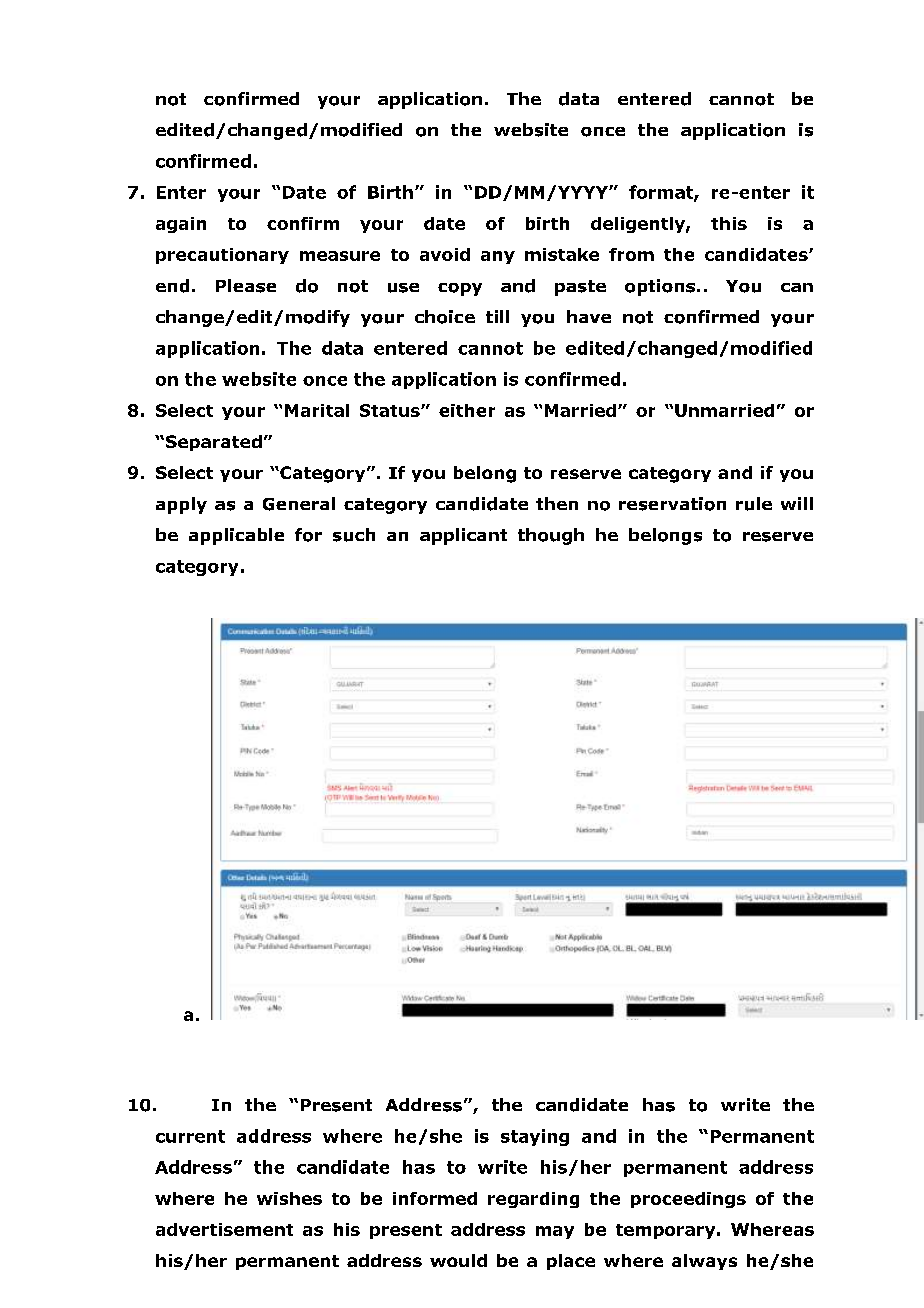 The width and height of the image is (924, 1308). I want to click on this, so click(729, 223).
